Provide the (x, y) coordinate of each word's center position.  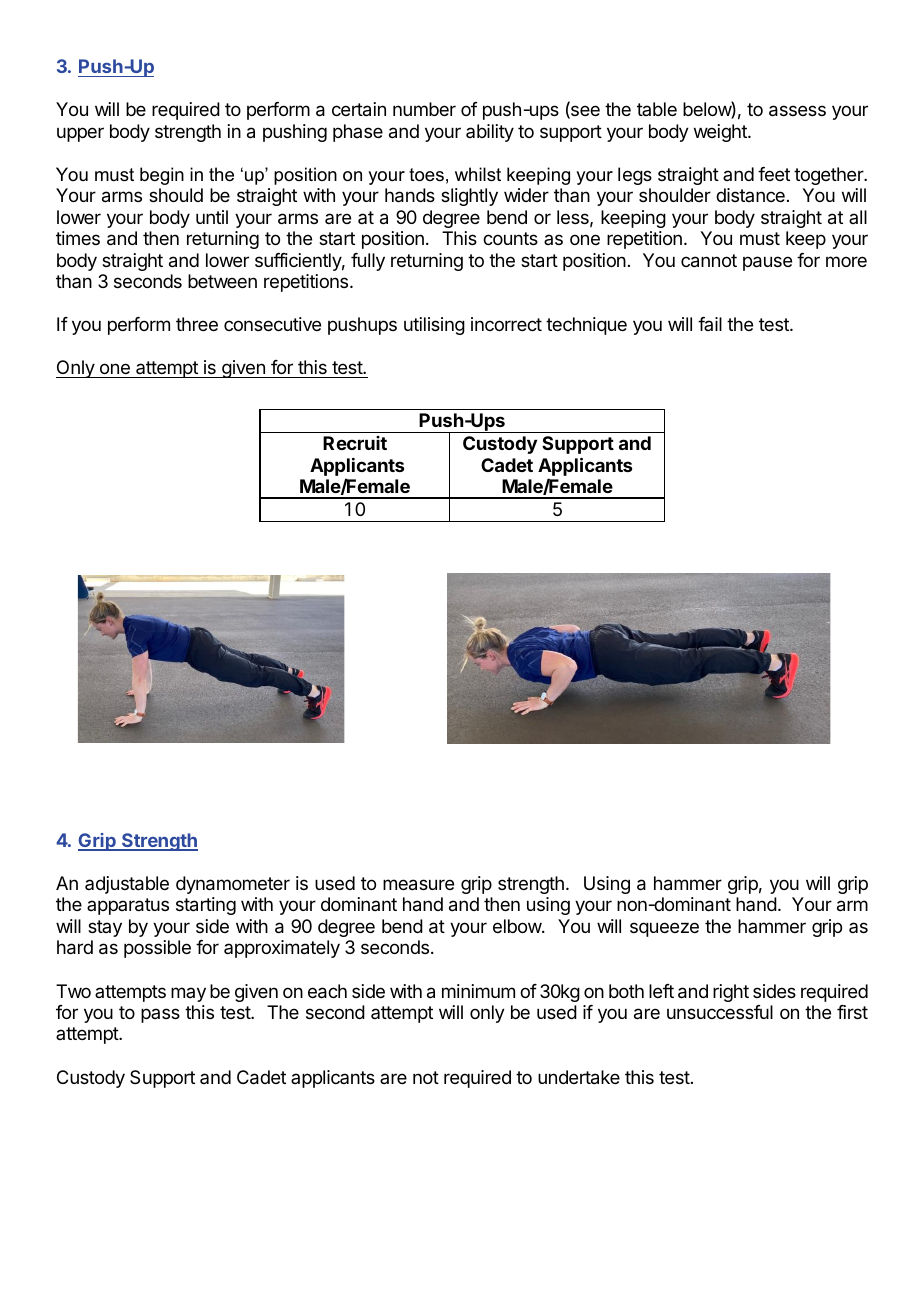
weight (721, 133)
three (197, 324)
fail (710, 324)
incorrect (506, 324)
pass (160, 1015)
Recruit (355, 443)
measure (418, 885)
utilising (434, 326)
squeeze (664, 929)
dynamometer (233, 885)
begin (162, 176)
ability (490, 133)
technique (586, 326)
